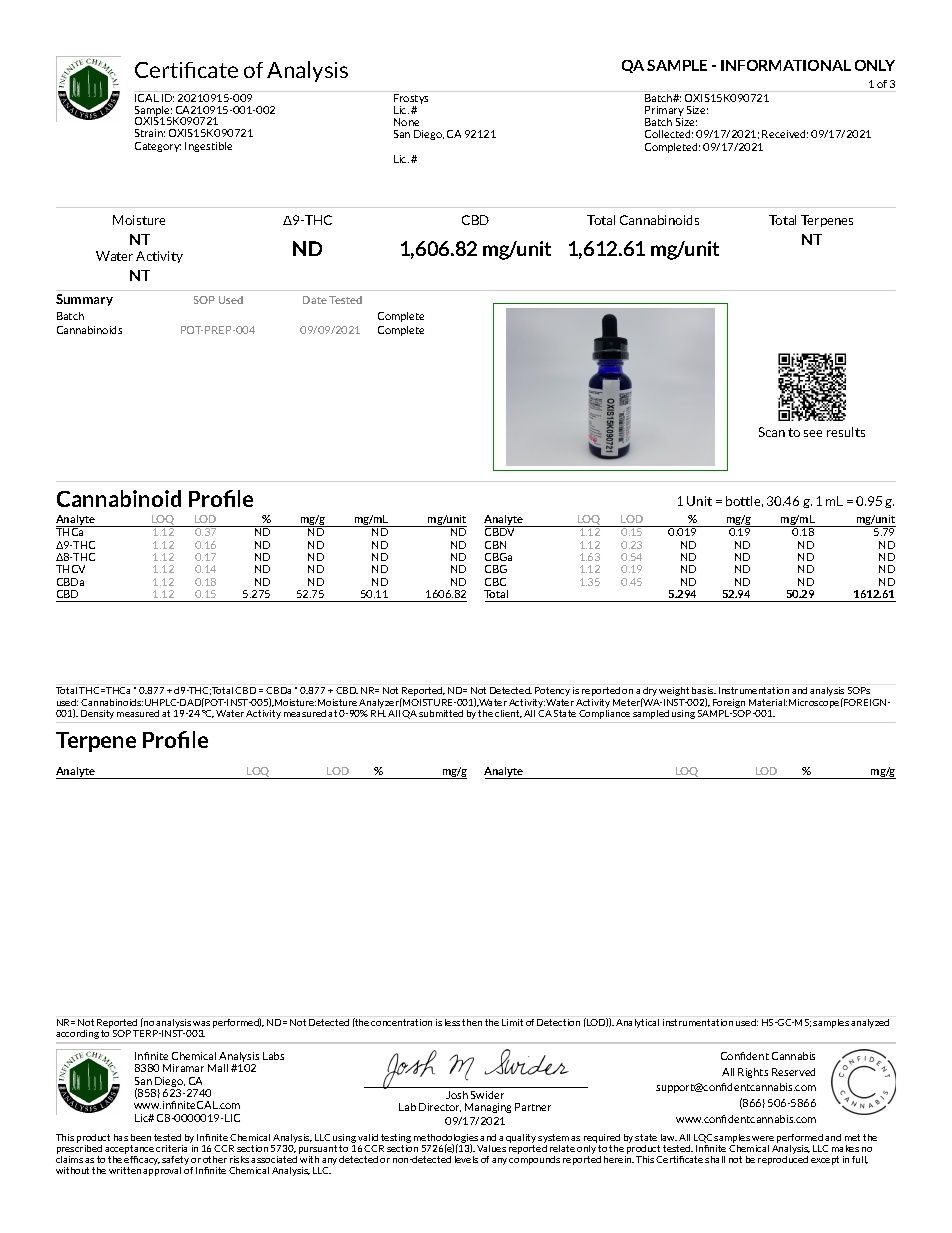 This page has width=952, height=1233. Describe the element at coordinates (472, 1022) in the page. I see `then` at that location.
